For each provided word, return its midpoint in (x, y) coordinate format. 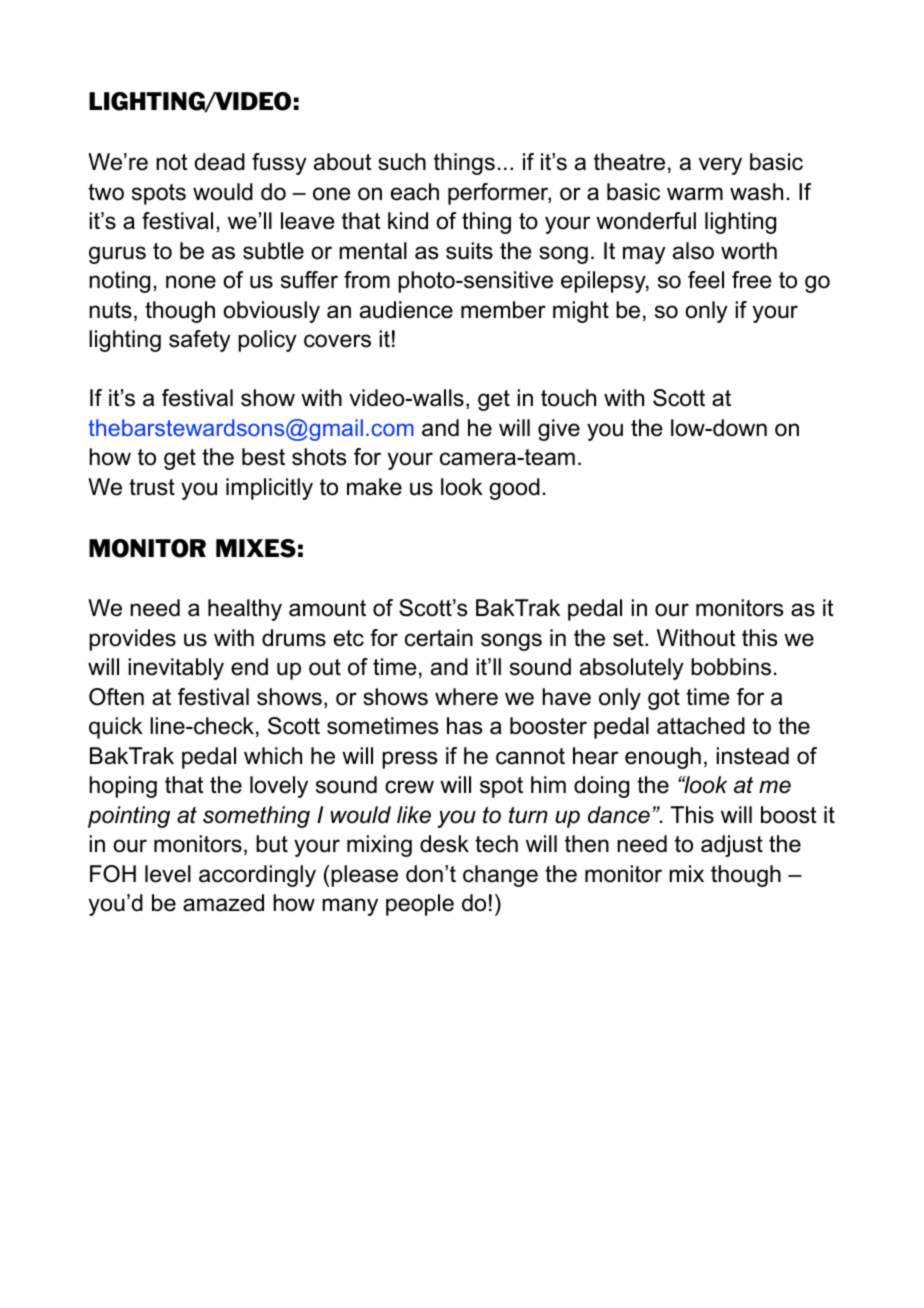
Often (116, 697)
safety (200, 341)
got (664, 699)
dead (220, 162)
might (581, 312)
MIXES (256, 548)
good (514, 489)
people (420, 905)
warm (695, 194)
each (415, 192)
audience (406, 310)
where (466, 697)
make (374, 487)
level (168, 874)
